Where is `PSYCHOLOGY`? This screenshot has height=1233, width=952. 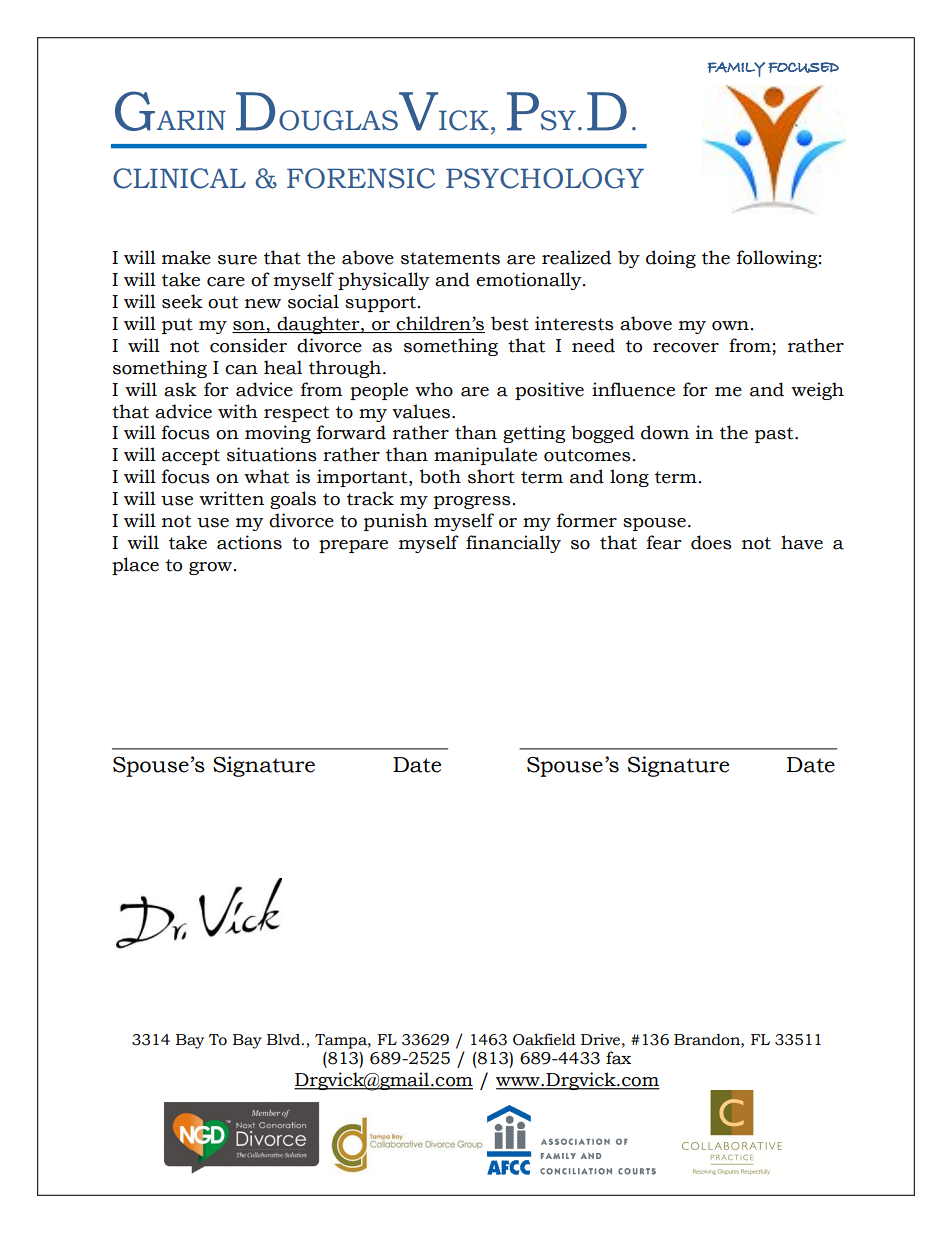 PSYCHOLOGY is located at coordinates (545, 178).
